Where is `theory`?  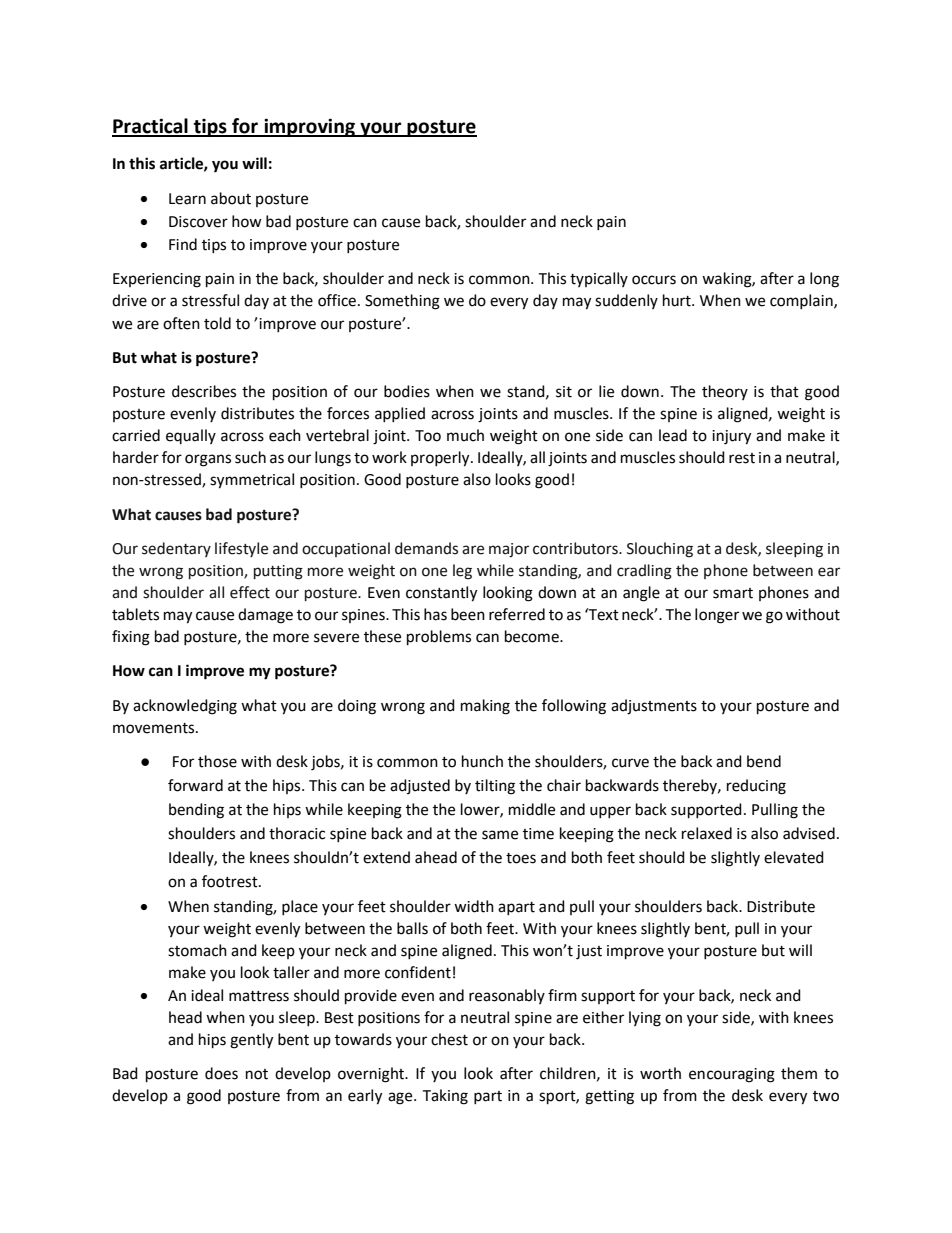 theory is located at coordinates (725, 392).
